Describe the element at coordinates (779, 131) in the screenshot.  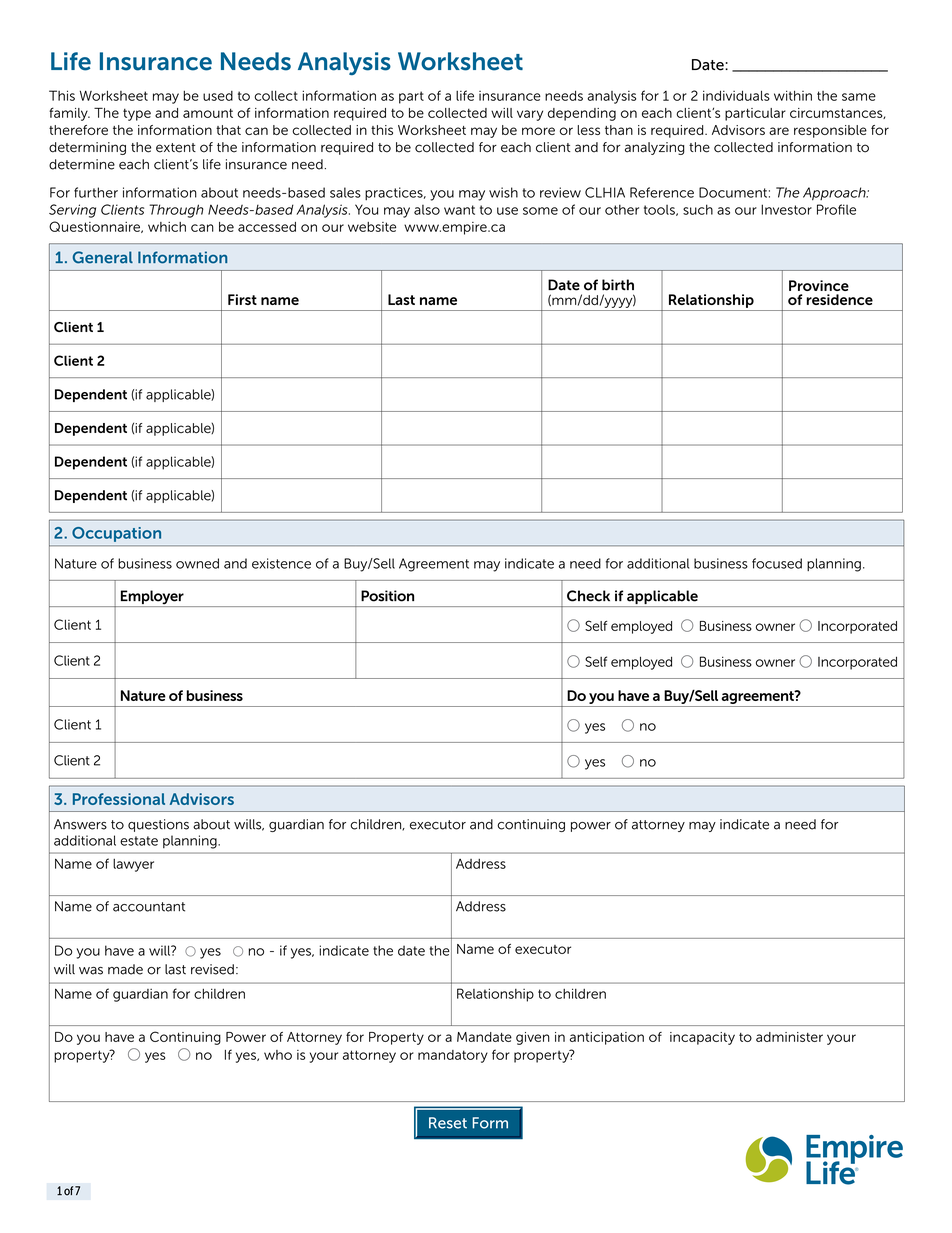
I see `are` at that location.
